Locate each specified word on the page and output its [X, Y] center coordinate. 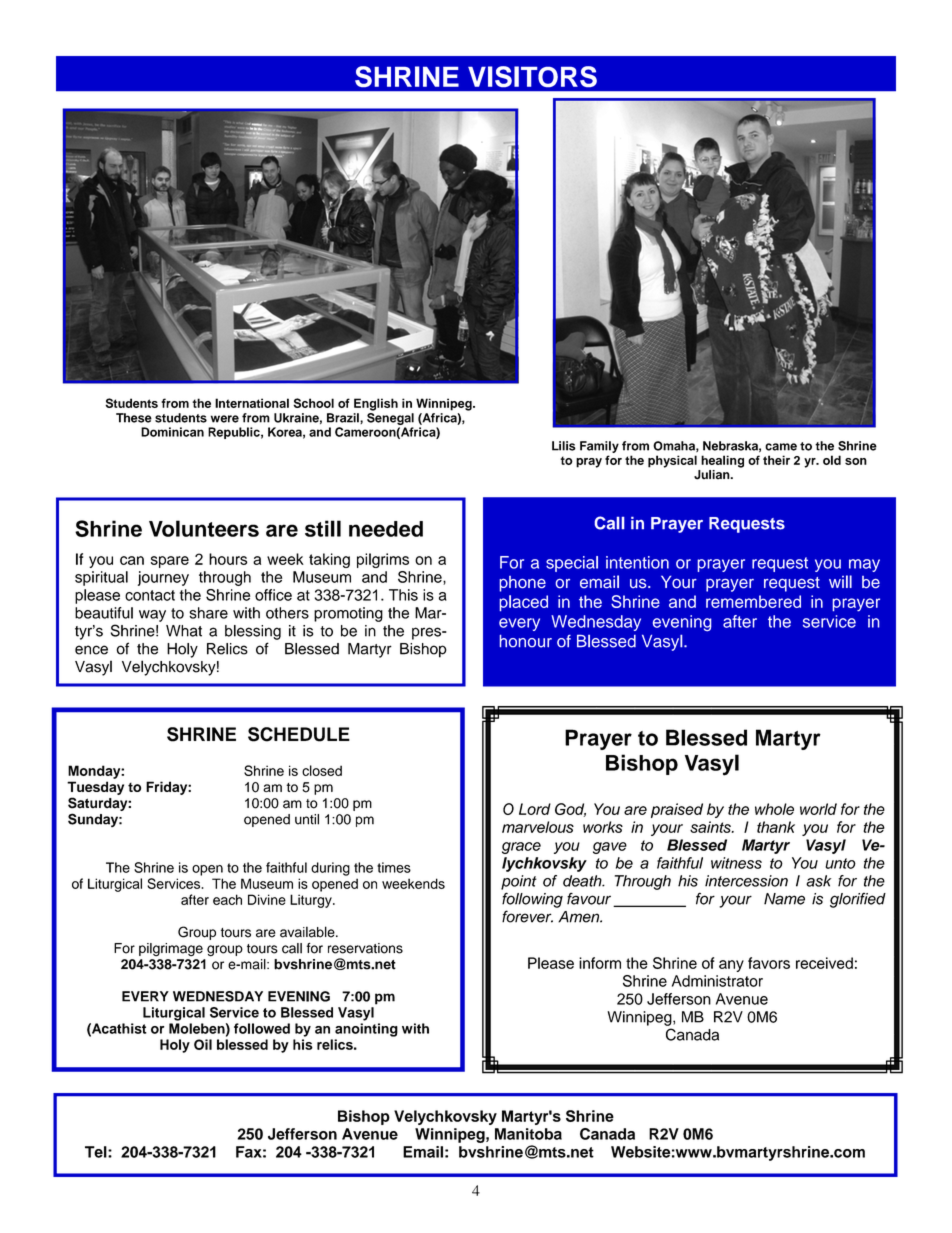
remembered [753, 601]
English [376, 404]
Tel [97, 1152]
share [208, 613]
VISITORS [532, 76]
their [776, 460]
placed [523, 603]
